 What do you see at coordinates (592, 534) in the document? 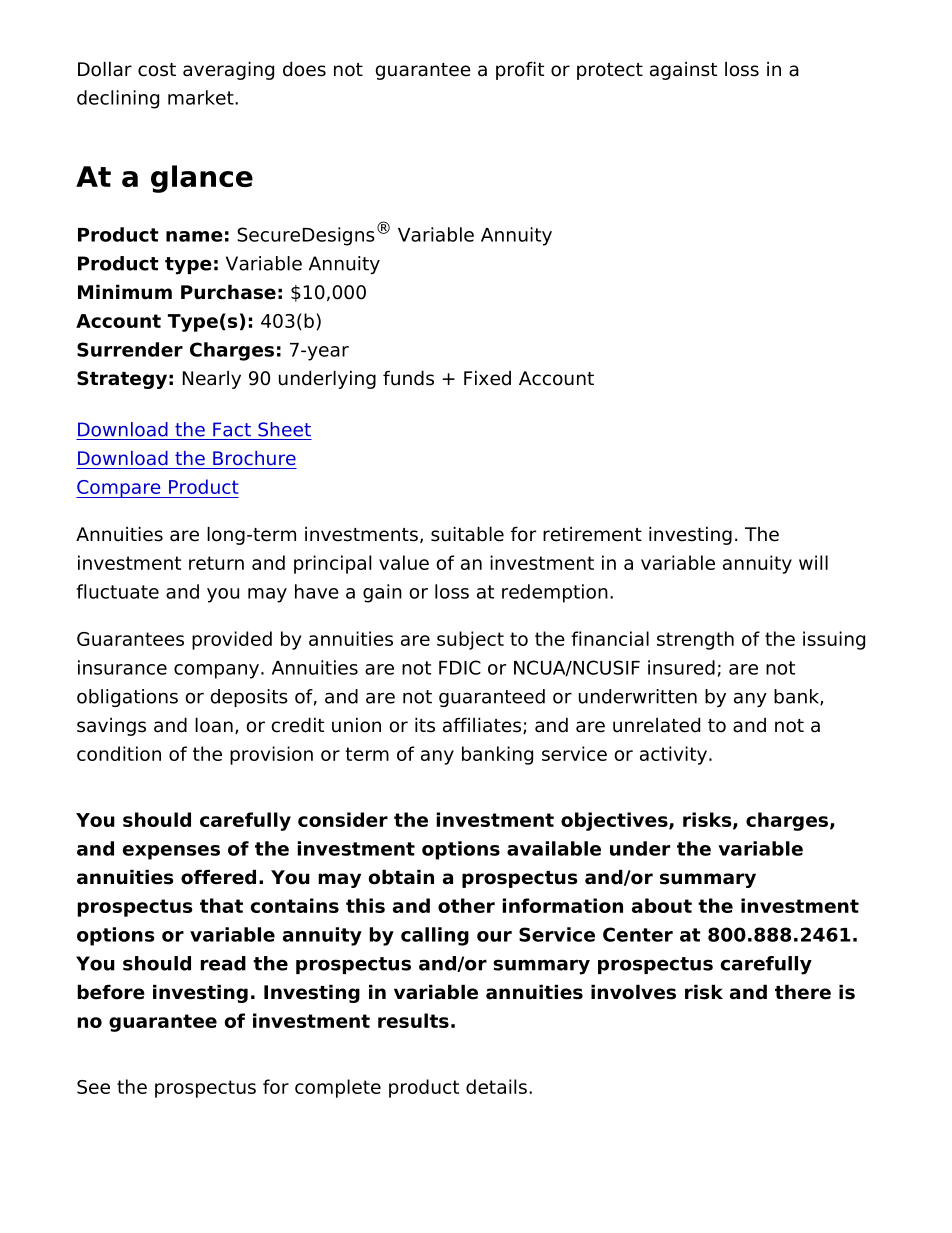
I see `retirement` at bounding box center [592, 534].
